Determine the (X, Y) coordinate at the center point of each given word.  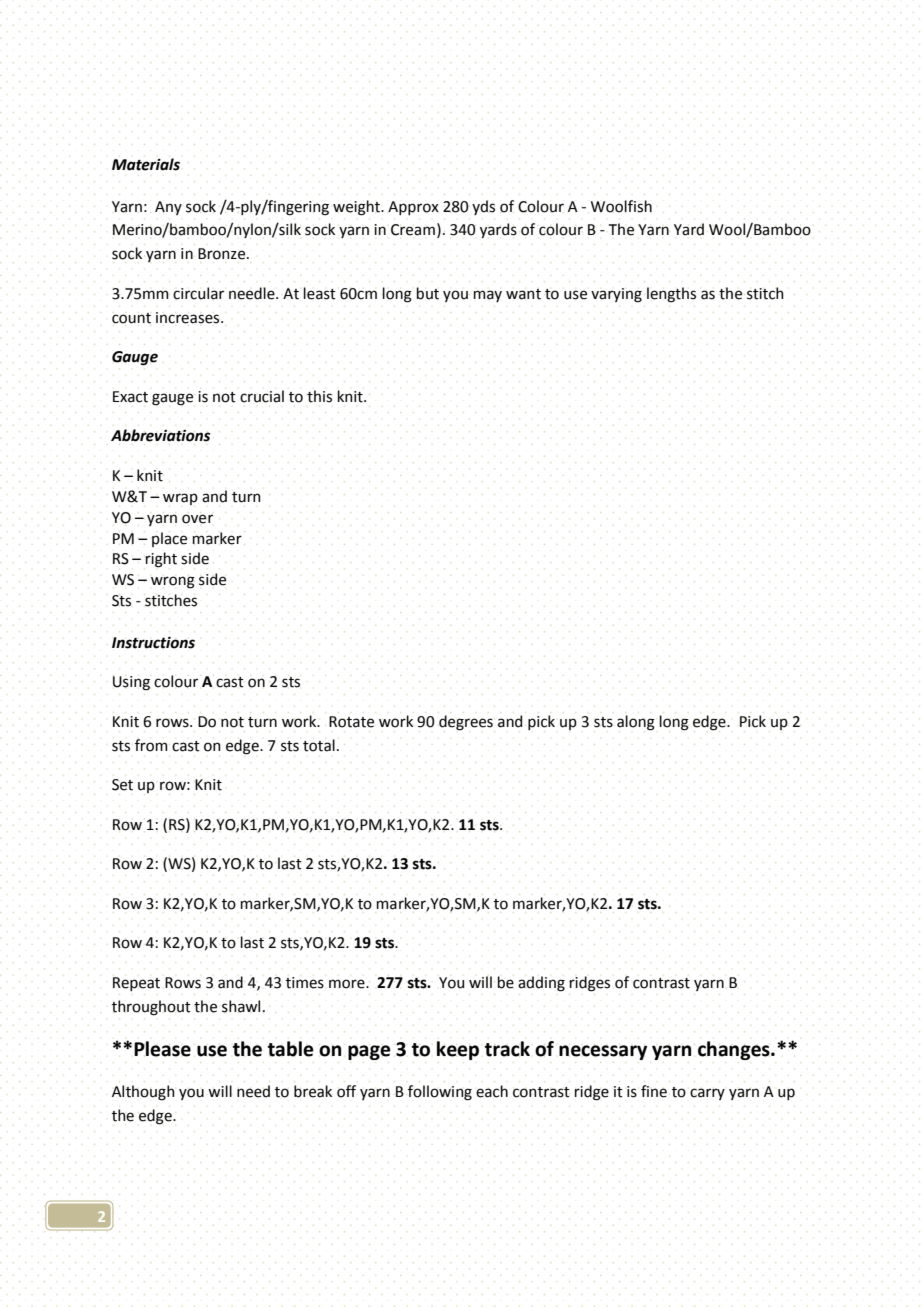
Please (162, 1049)
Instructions (153, 643)
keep (458, 1050)
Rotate (351, 722)
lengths (671, 295)
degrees (466, 723)
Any (168, 208)
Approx (413, 208)
